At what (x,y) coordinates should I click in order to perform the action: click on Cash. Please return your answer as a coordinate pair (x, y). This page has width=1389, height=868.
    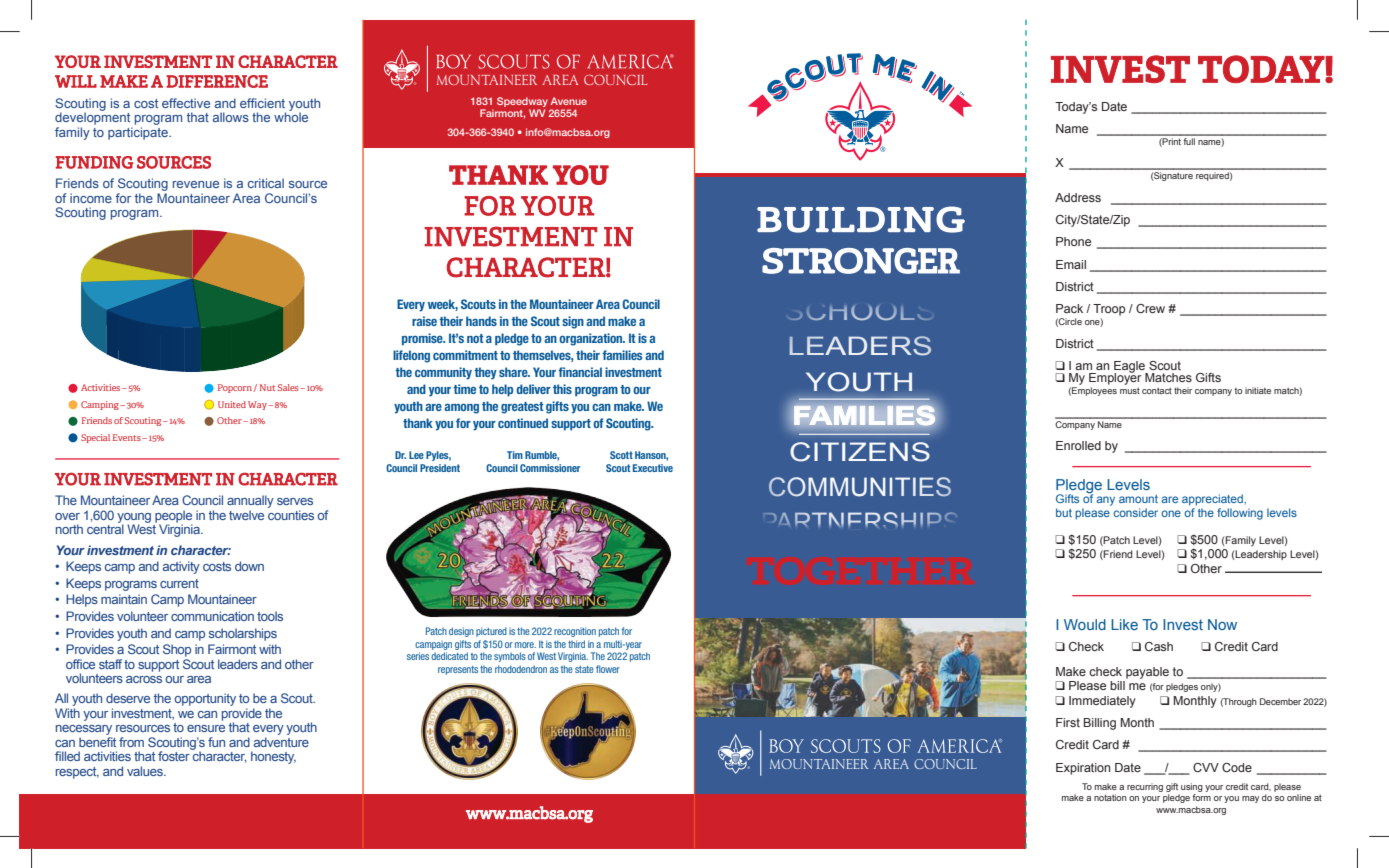
    Looking at the image, I should click on (1159, 646).
